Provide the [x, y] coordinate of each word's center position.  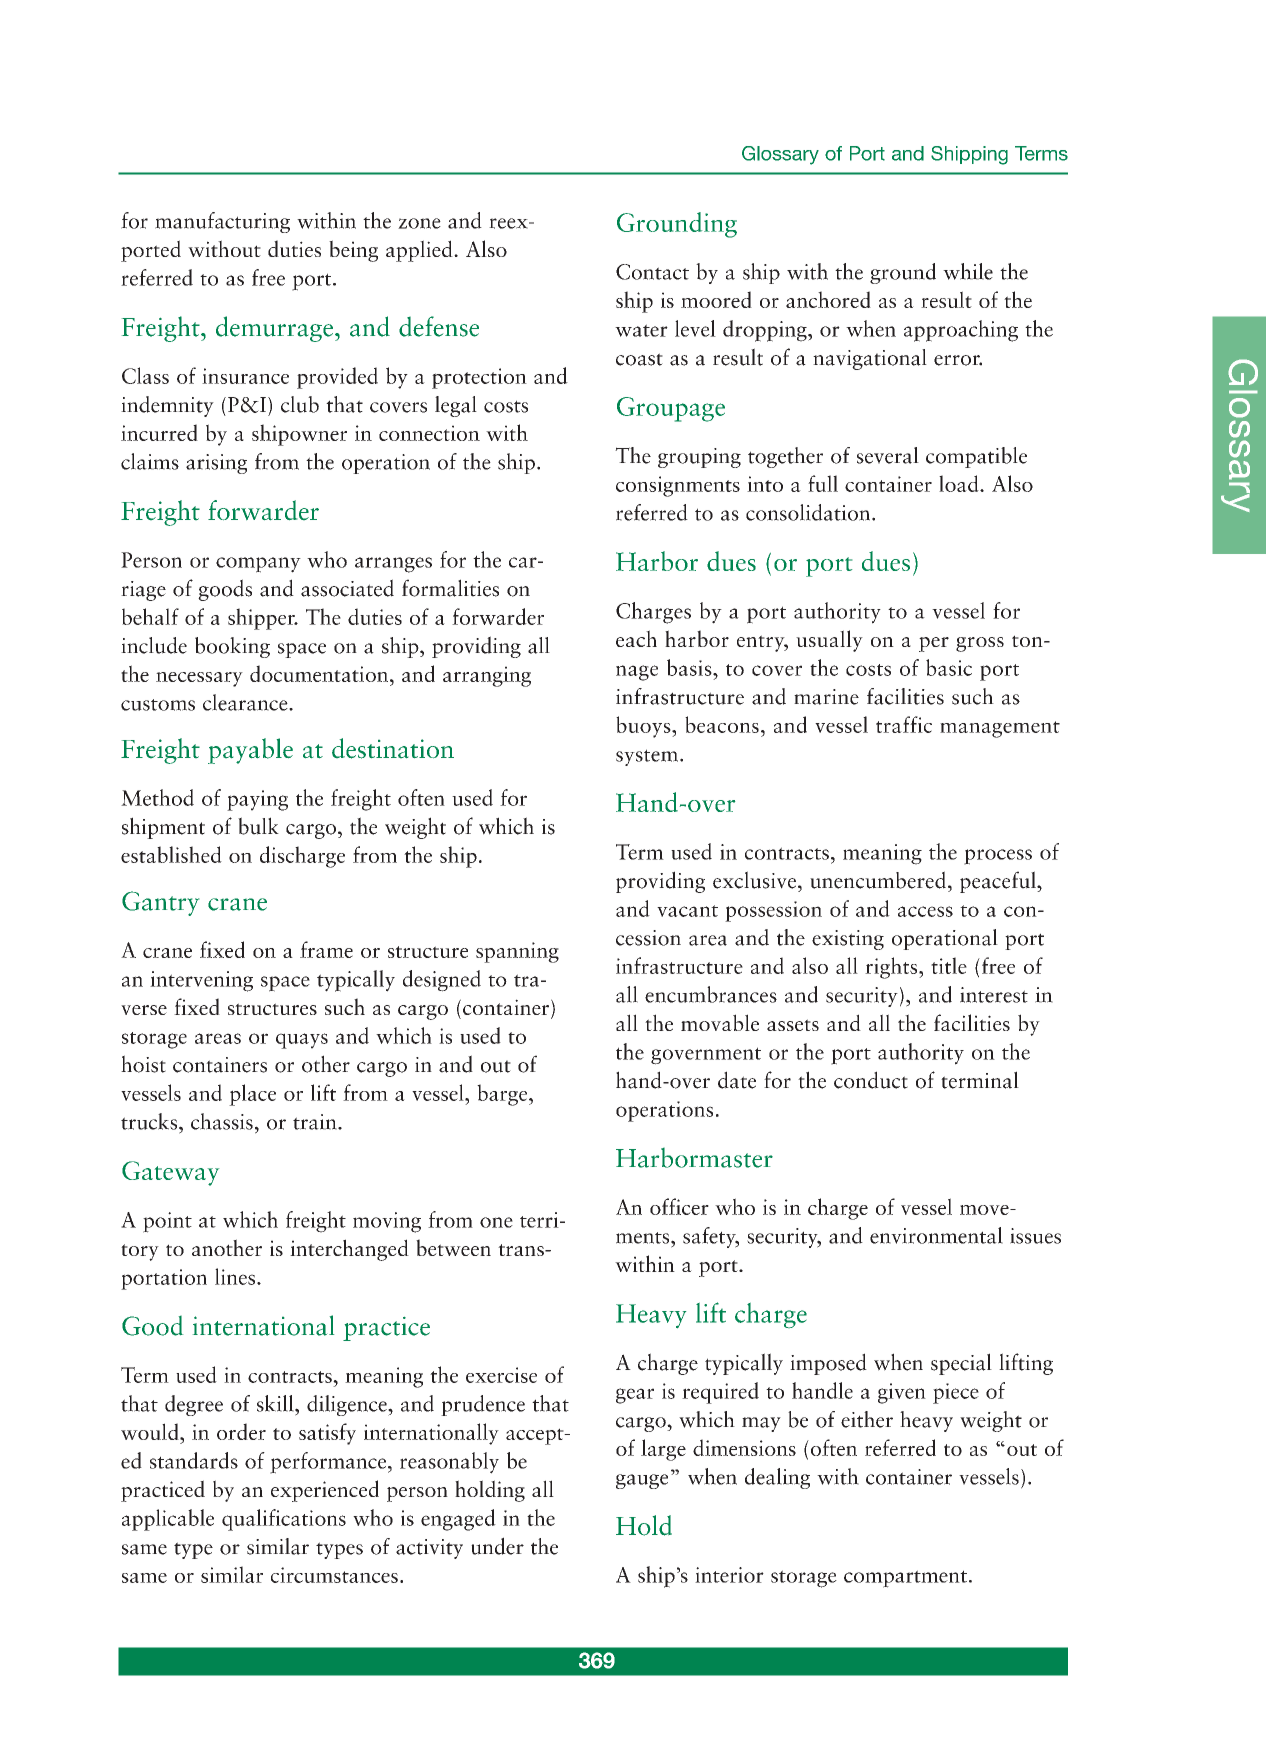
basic [949, 667]
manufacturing [222, 222]
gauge [642, 1481]
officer [679, 1206]
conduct [871, 1080]
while [968, 271]
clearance [246, 702]
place [252, 1095]
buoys [644, 727]
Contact [652, 272]
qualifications [284, 1520]
